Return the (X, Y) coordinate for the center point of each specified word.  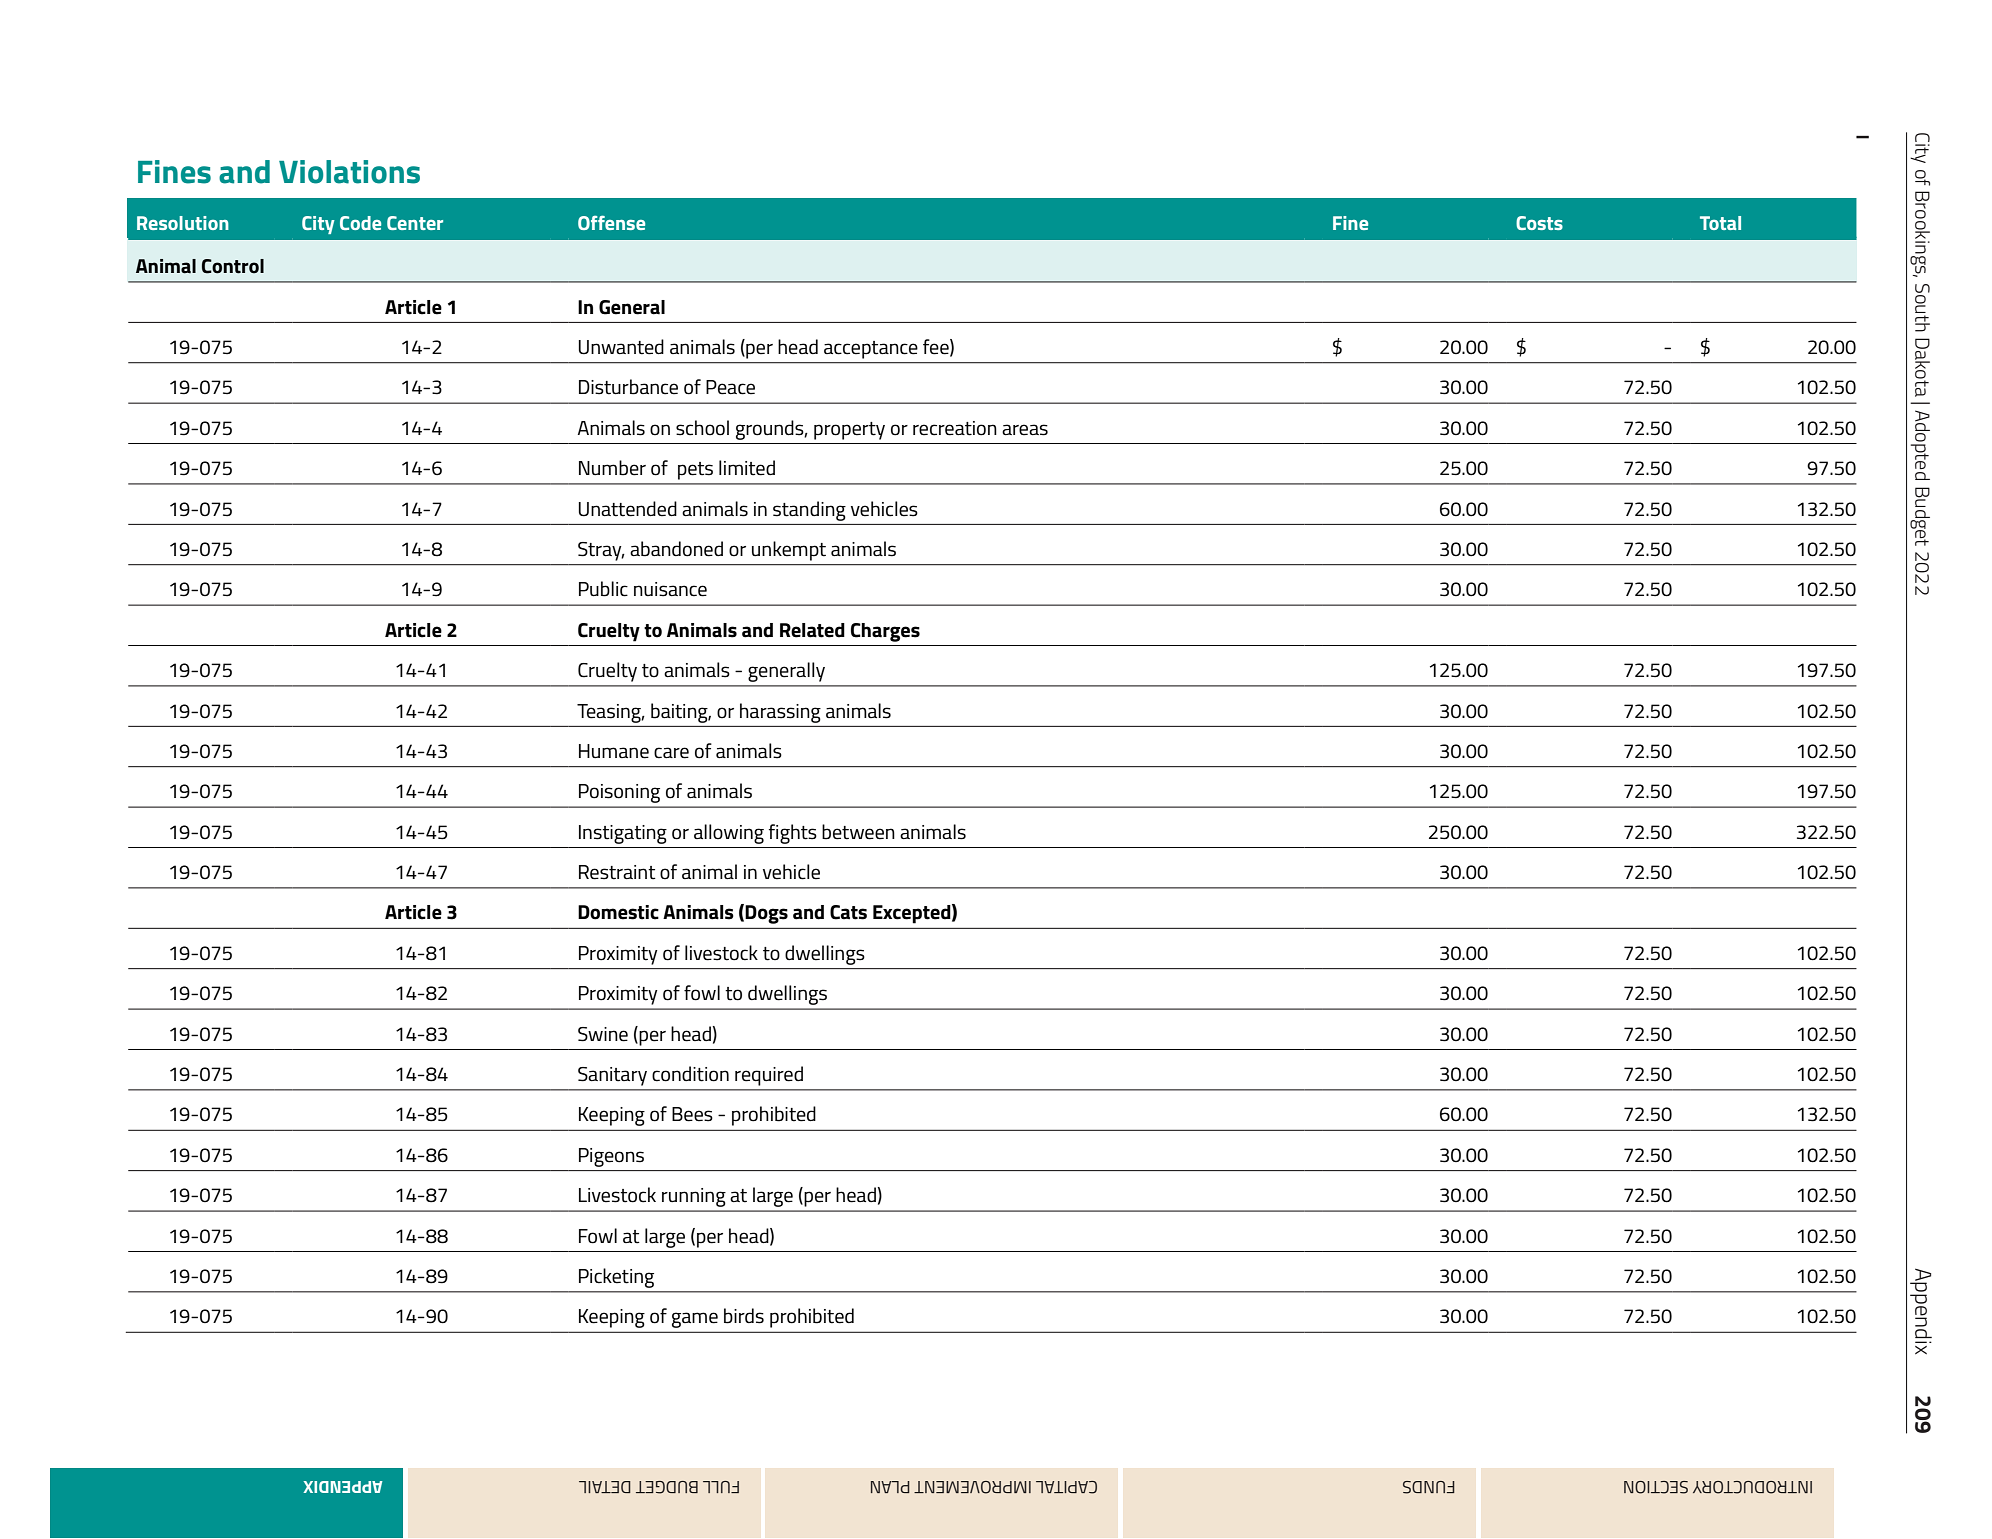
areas (1025, 430)
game (695, 1320)
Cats (848, 912)
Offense (611, 222)
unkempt (789, 551)
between (858, 832)
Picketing (616, 1278)
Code (360, 223)
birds (744, 1316)
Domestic (618, 912)
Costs (1539, 223)
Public (603, 589)
